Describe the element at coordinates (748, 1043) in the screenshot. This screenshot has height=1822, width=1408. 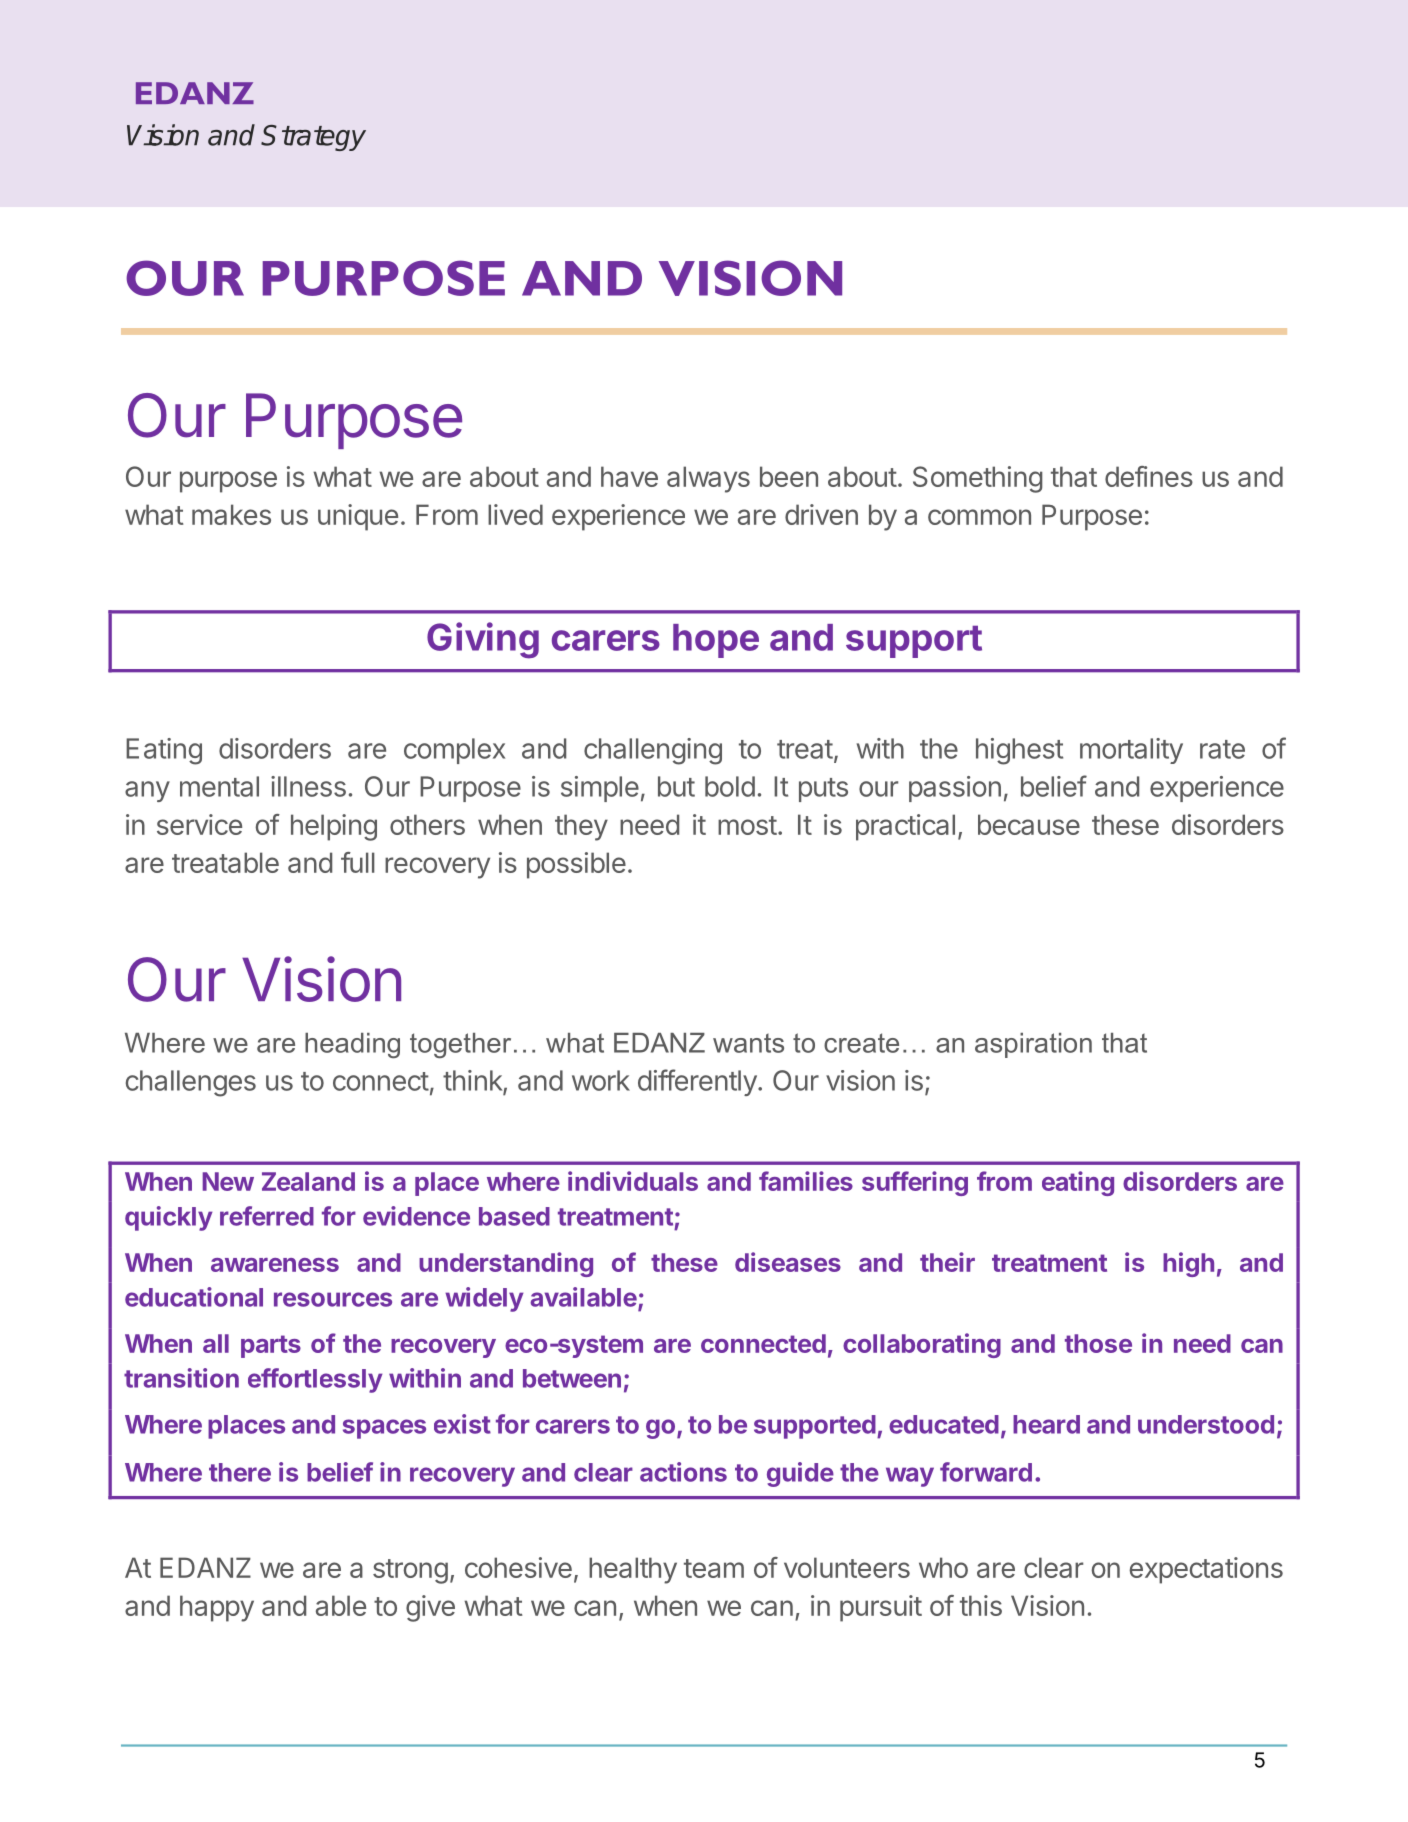
I see `wants` at that location.
